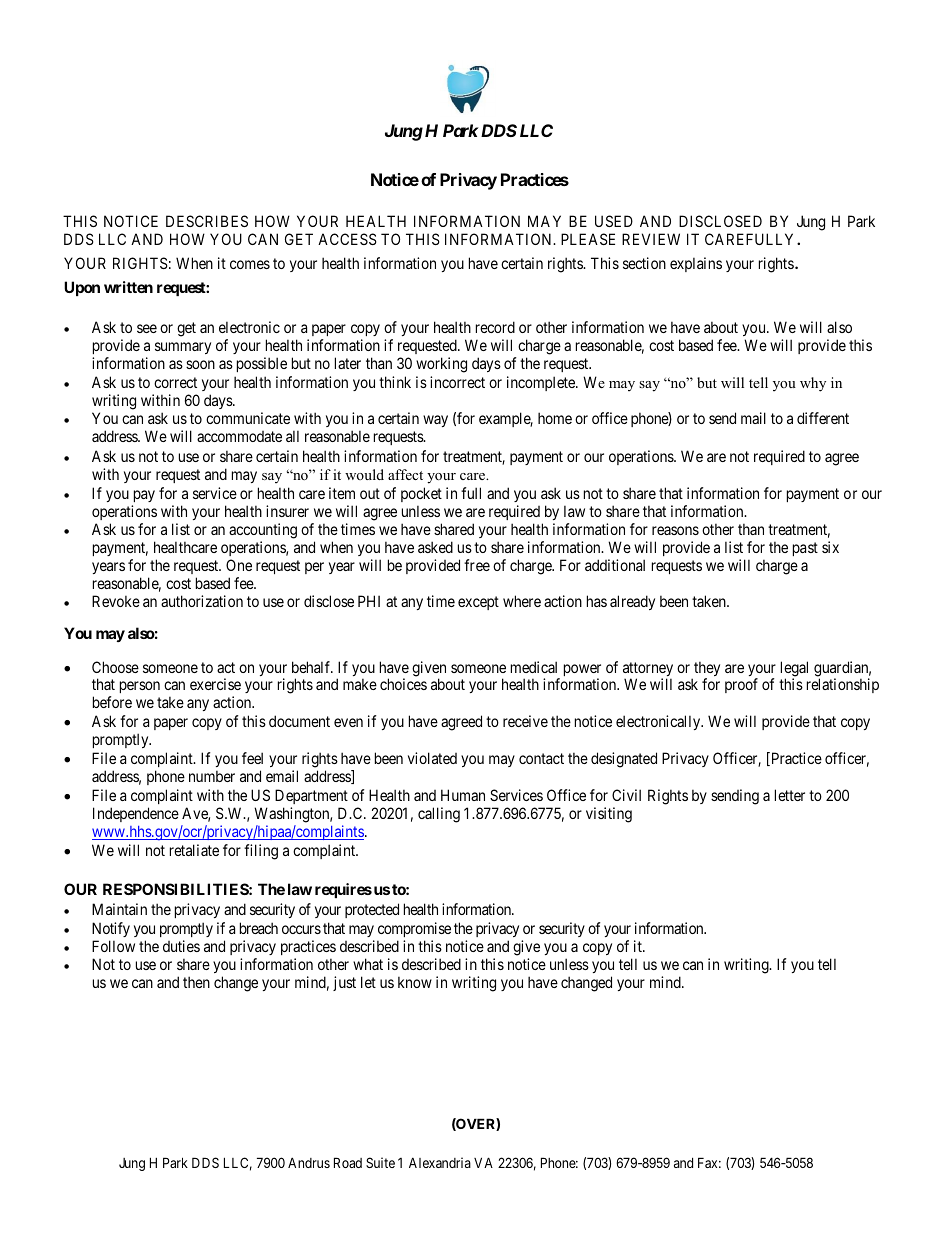  What do you see at coordinates (805, 549) in the screenshot?
I see `past` at bounding box center [805, 549].
